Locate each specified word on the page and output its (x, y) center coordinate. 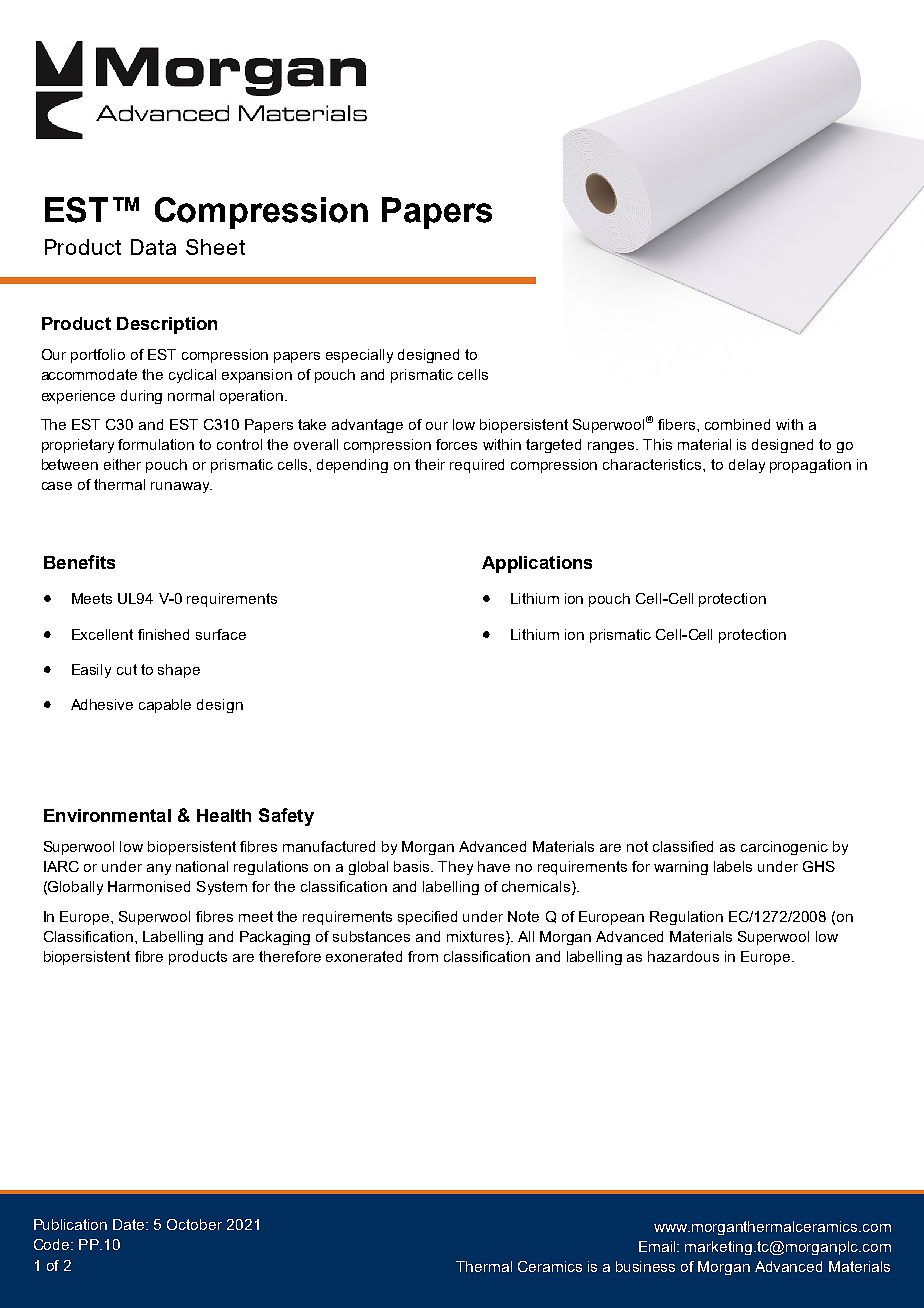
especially (359, 356)
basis (413, 866)
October (194, 1224)
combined (737, 424)
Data (153, 247)
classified (683, 846)
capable (165, 706)
